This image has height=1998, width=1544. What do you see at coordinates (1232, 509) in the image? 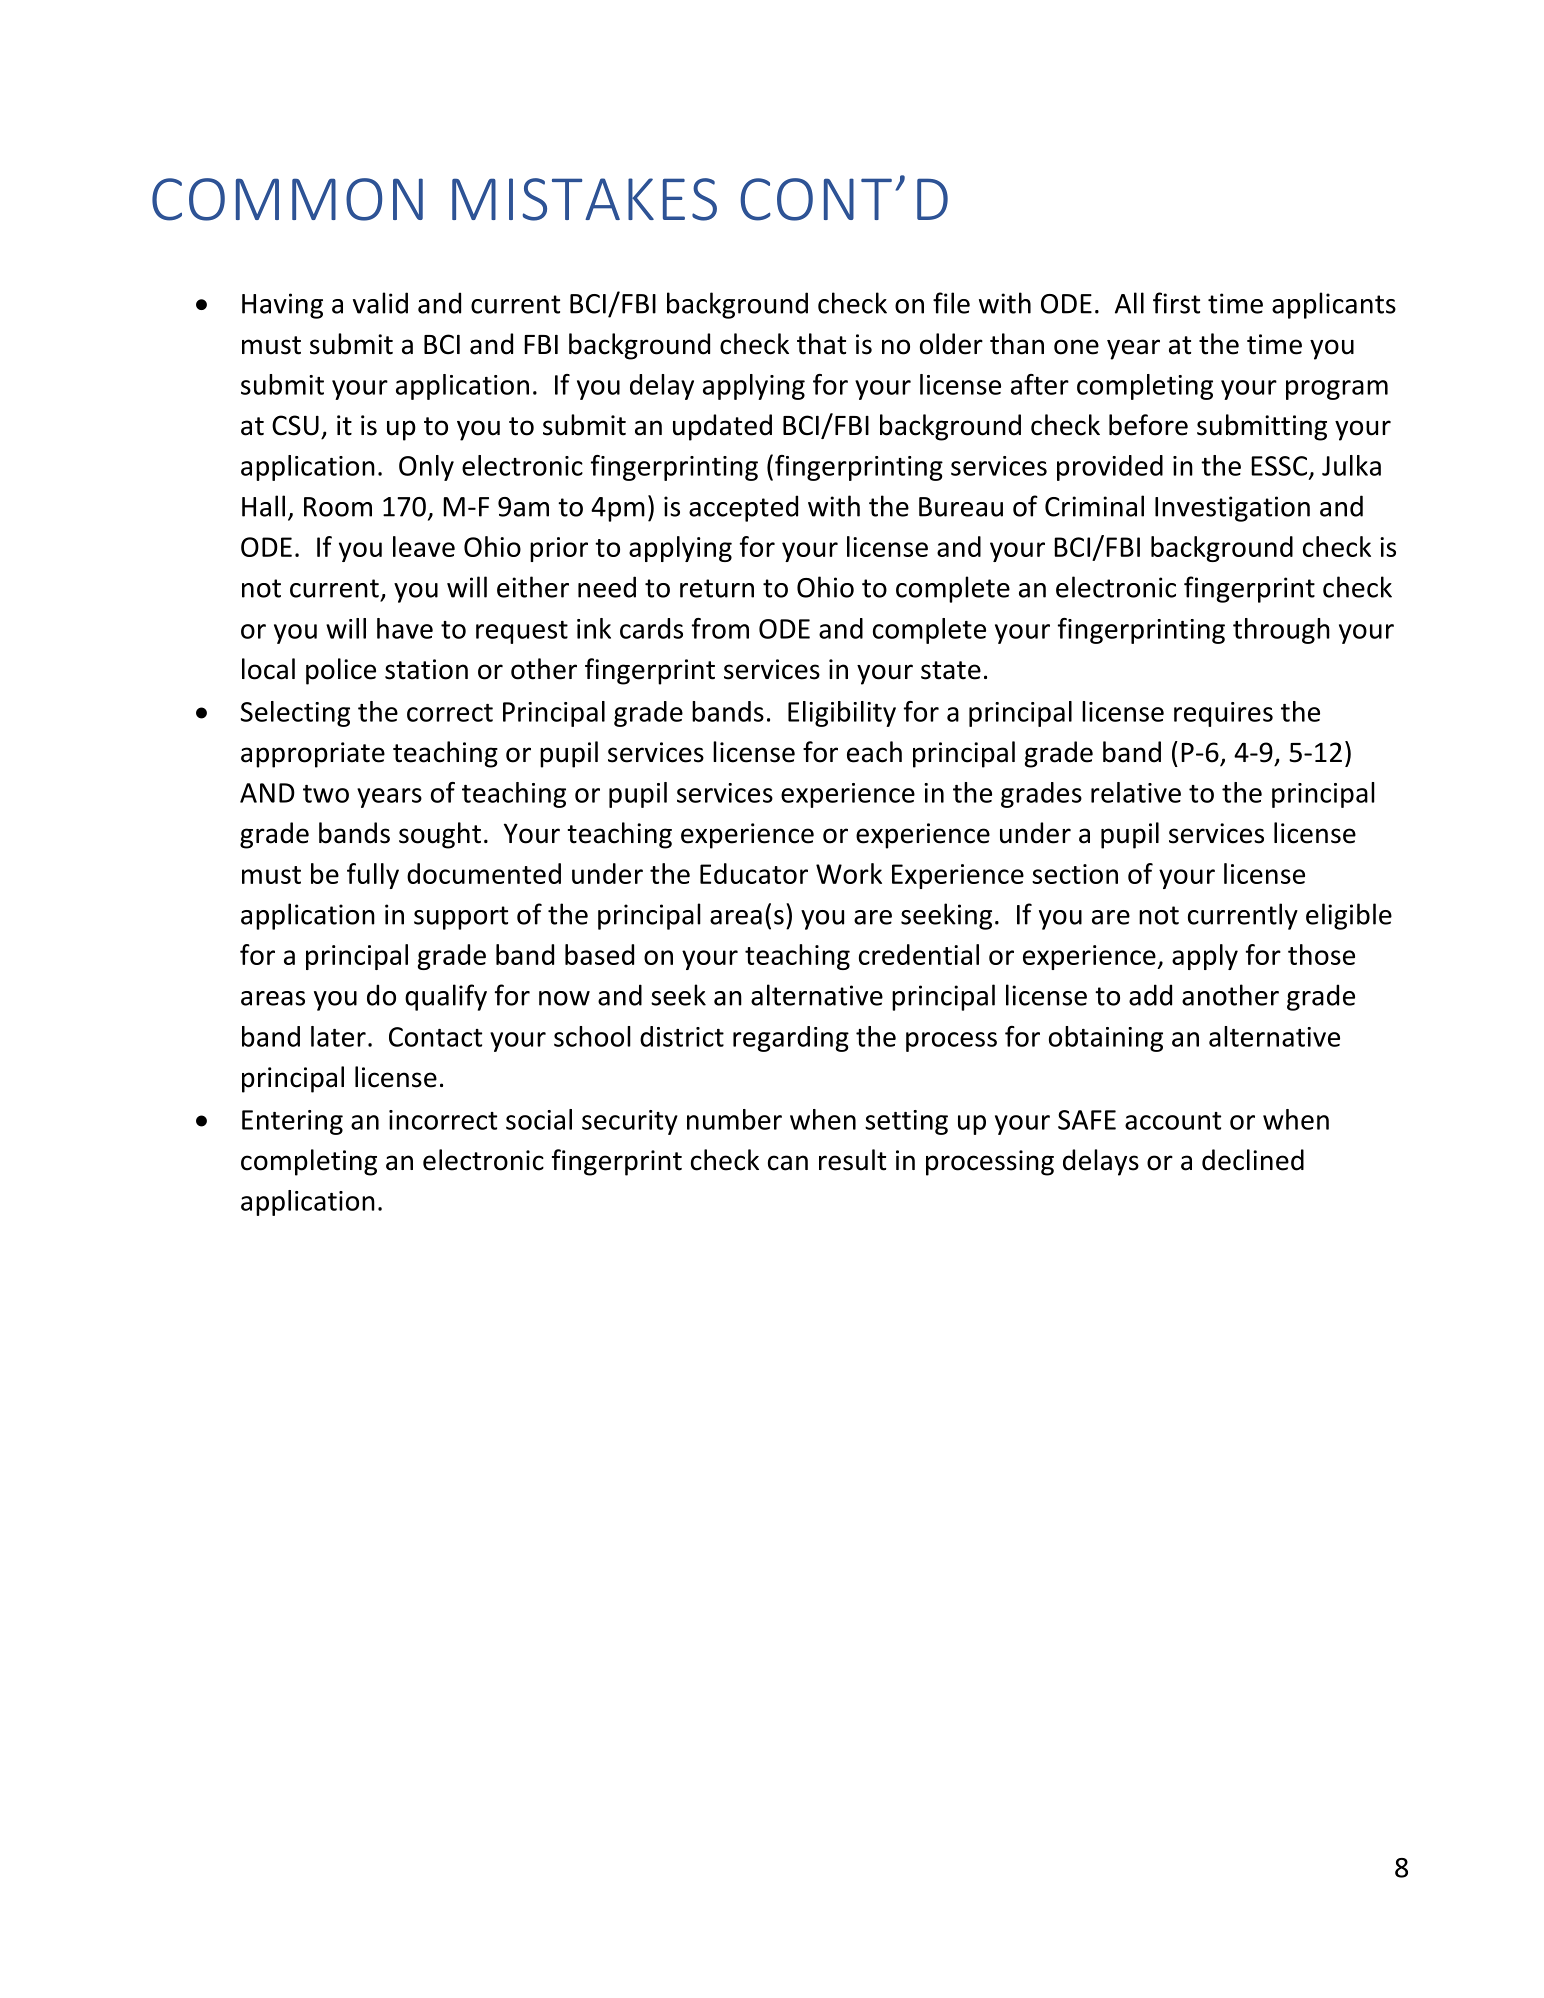
I see `Investigation` at bounding box center [1232, 509].
